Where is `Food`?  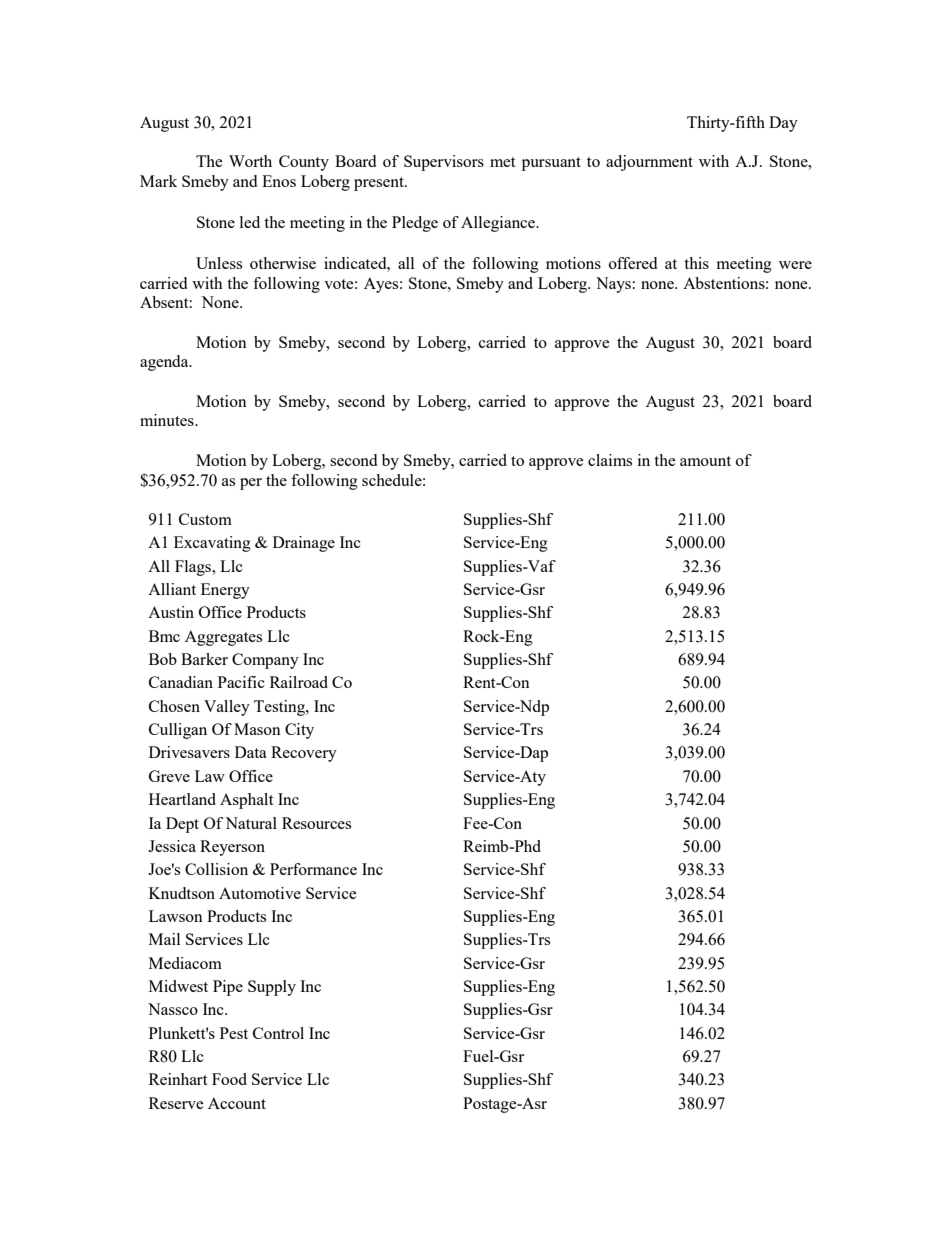 Food is located at coordinates (229, 1079).
